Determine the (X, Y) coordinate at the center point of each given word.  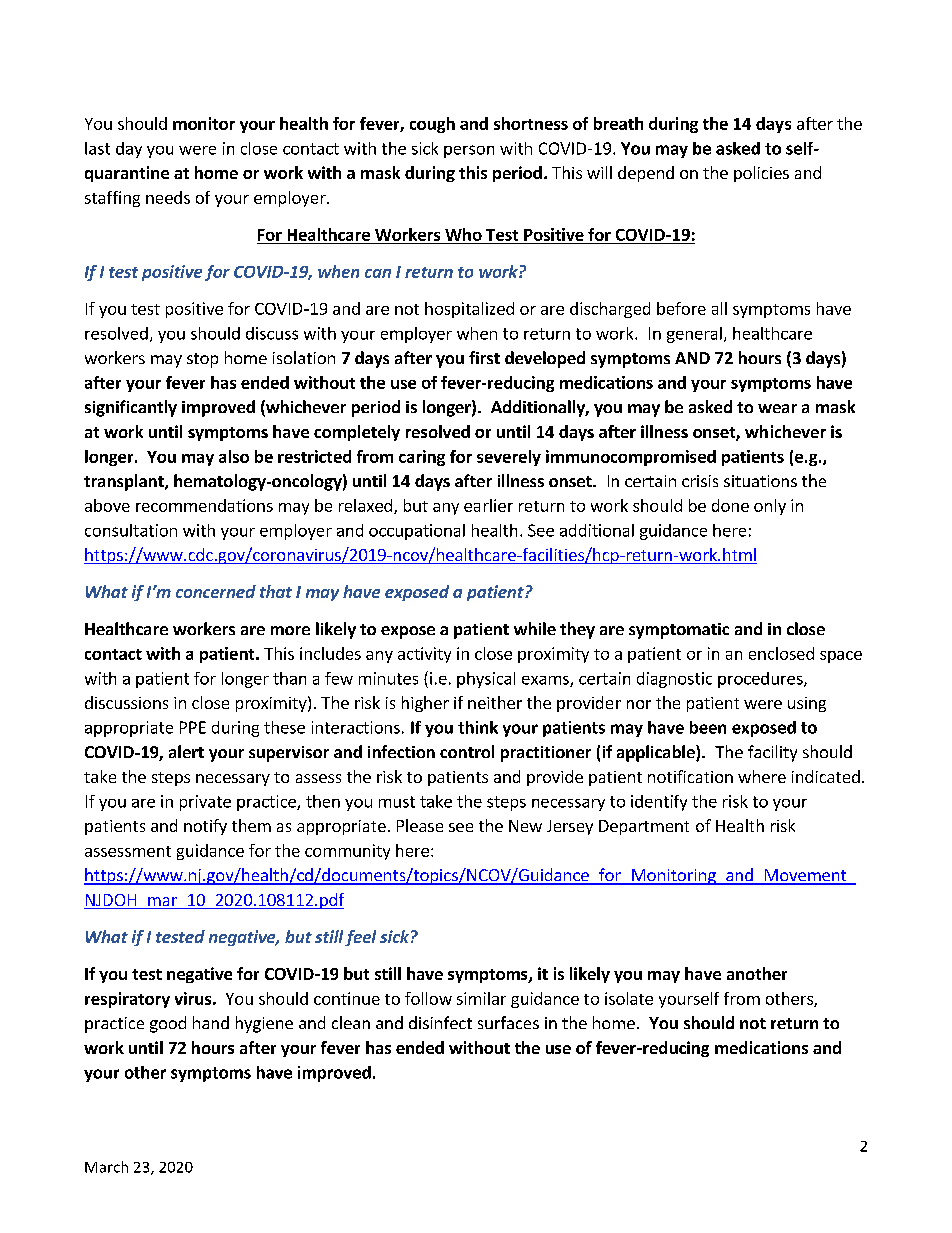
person (469, 151)
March (106, 1167)
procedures (761, 680)
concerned (216, 591)
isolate (629, 998)
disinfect (440, 1022)
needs (168, 197)
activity (424, 655)
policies (761, 174)
